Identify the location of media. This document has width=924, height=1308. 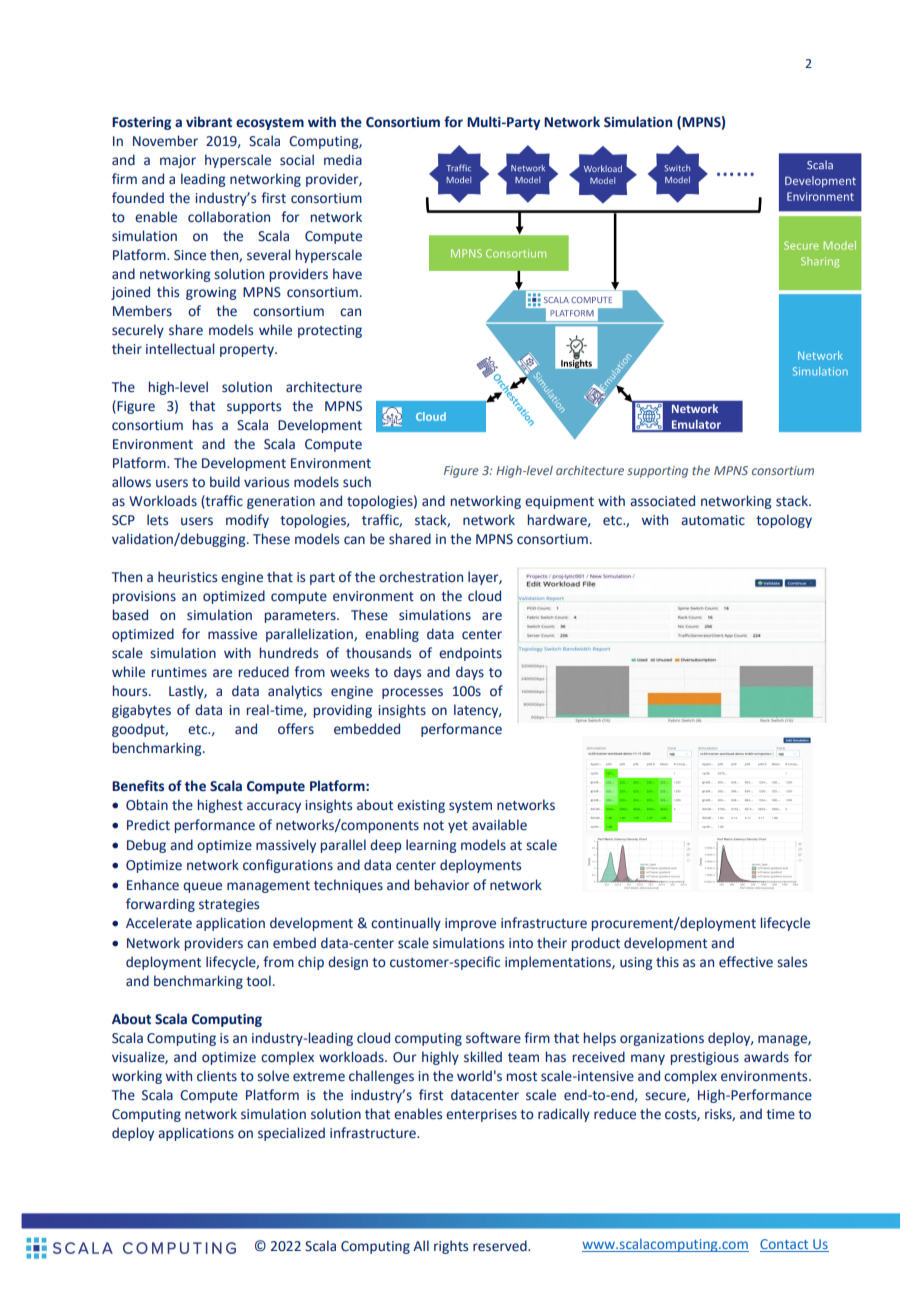
(343, 160).
